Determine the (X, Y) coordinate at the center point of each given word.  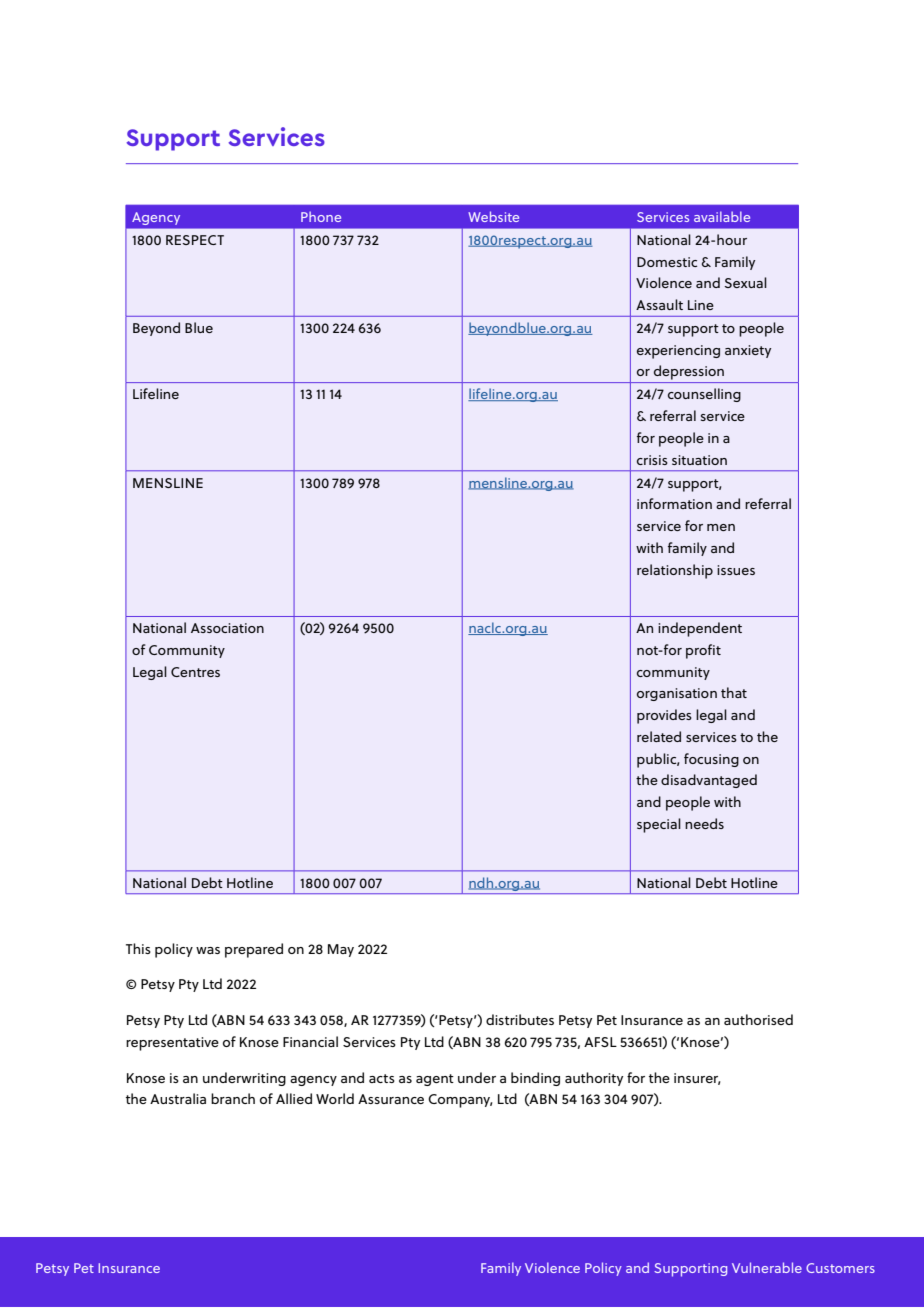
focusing (711, 760)
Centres (195, 672)
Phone (321, 216)
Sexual (745, 282)
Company (460, 1101)
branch (233, 1098)
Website (493, 216)
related (659, 736)
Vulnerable (767, 1267)
